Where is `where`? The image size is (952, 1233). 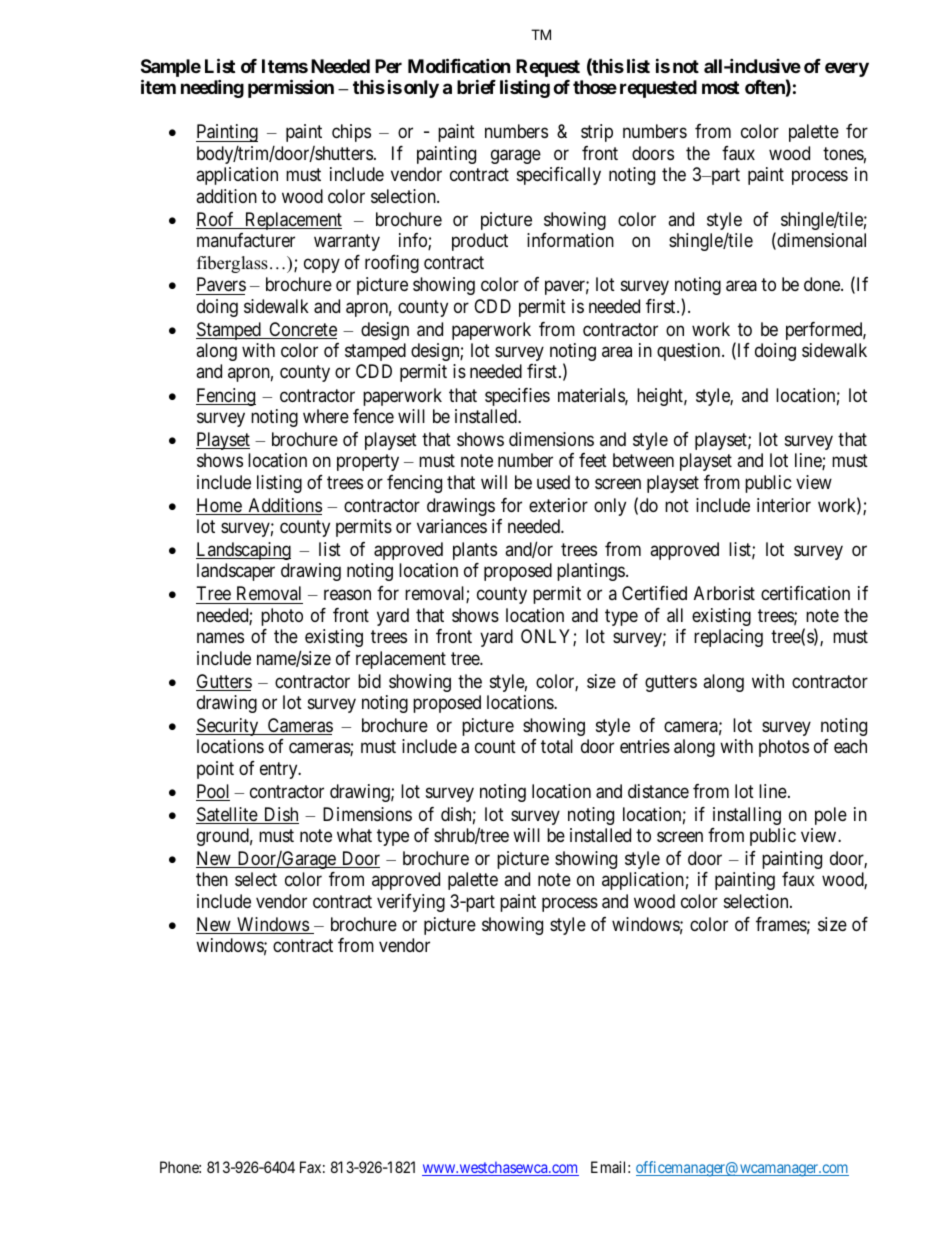 where is located at coordinates (326, 416).
